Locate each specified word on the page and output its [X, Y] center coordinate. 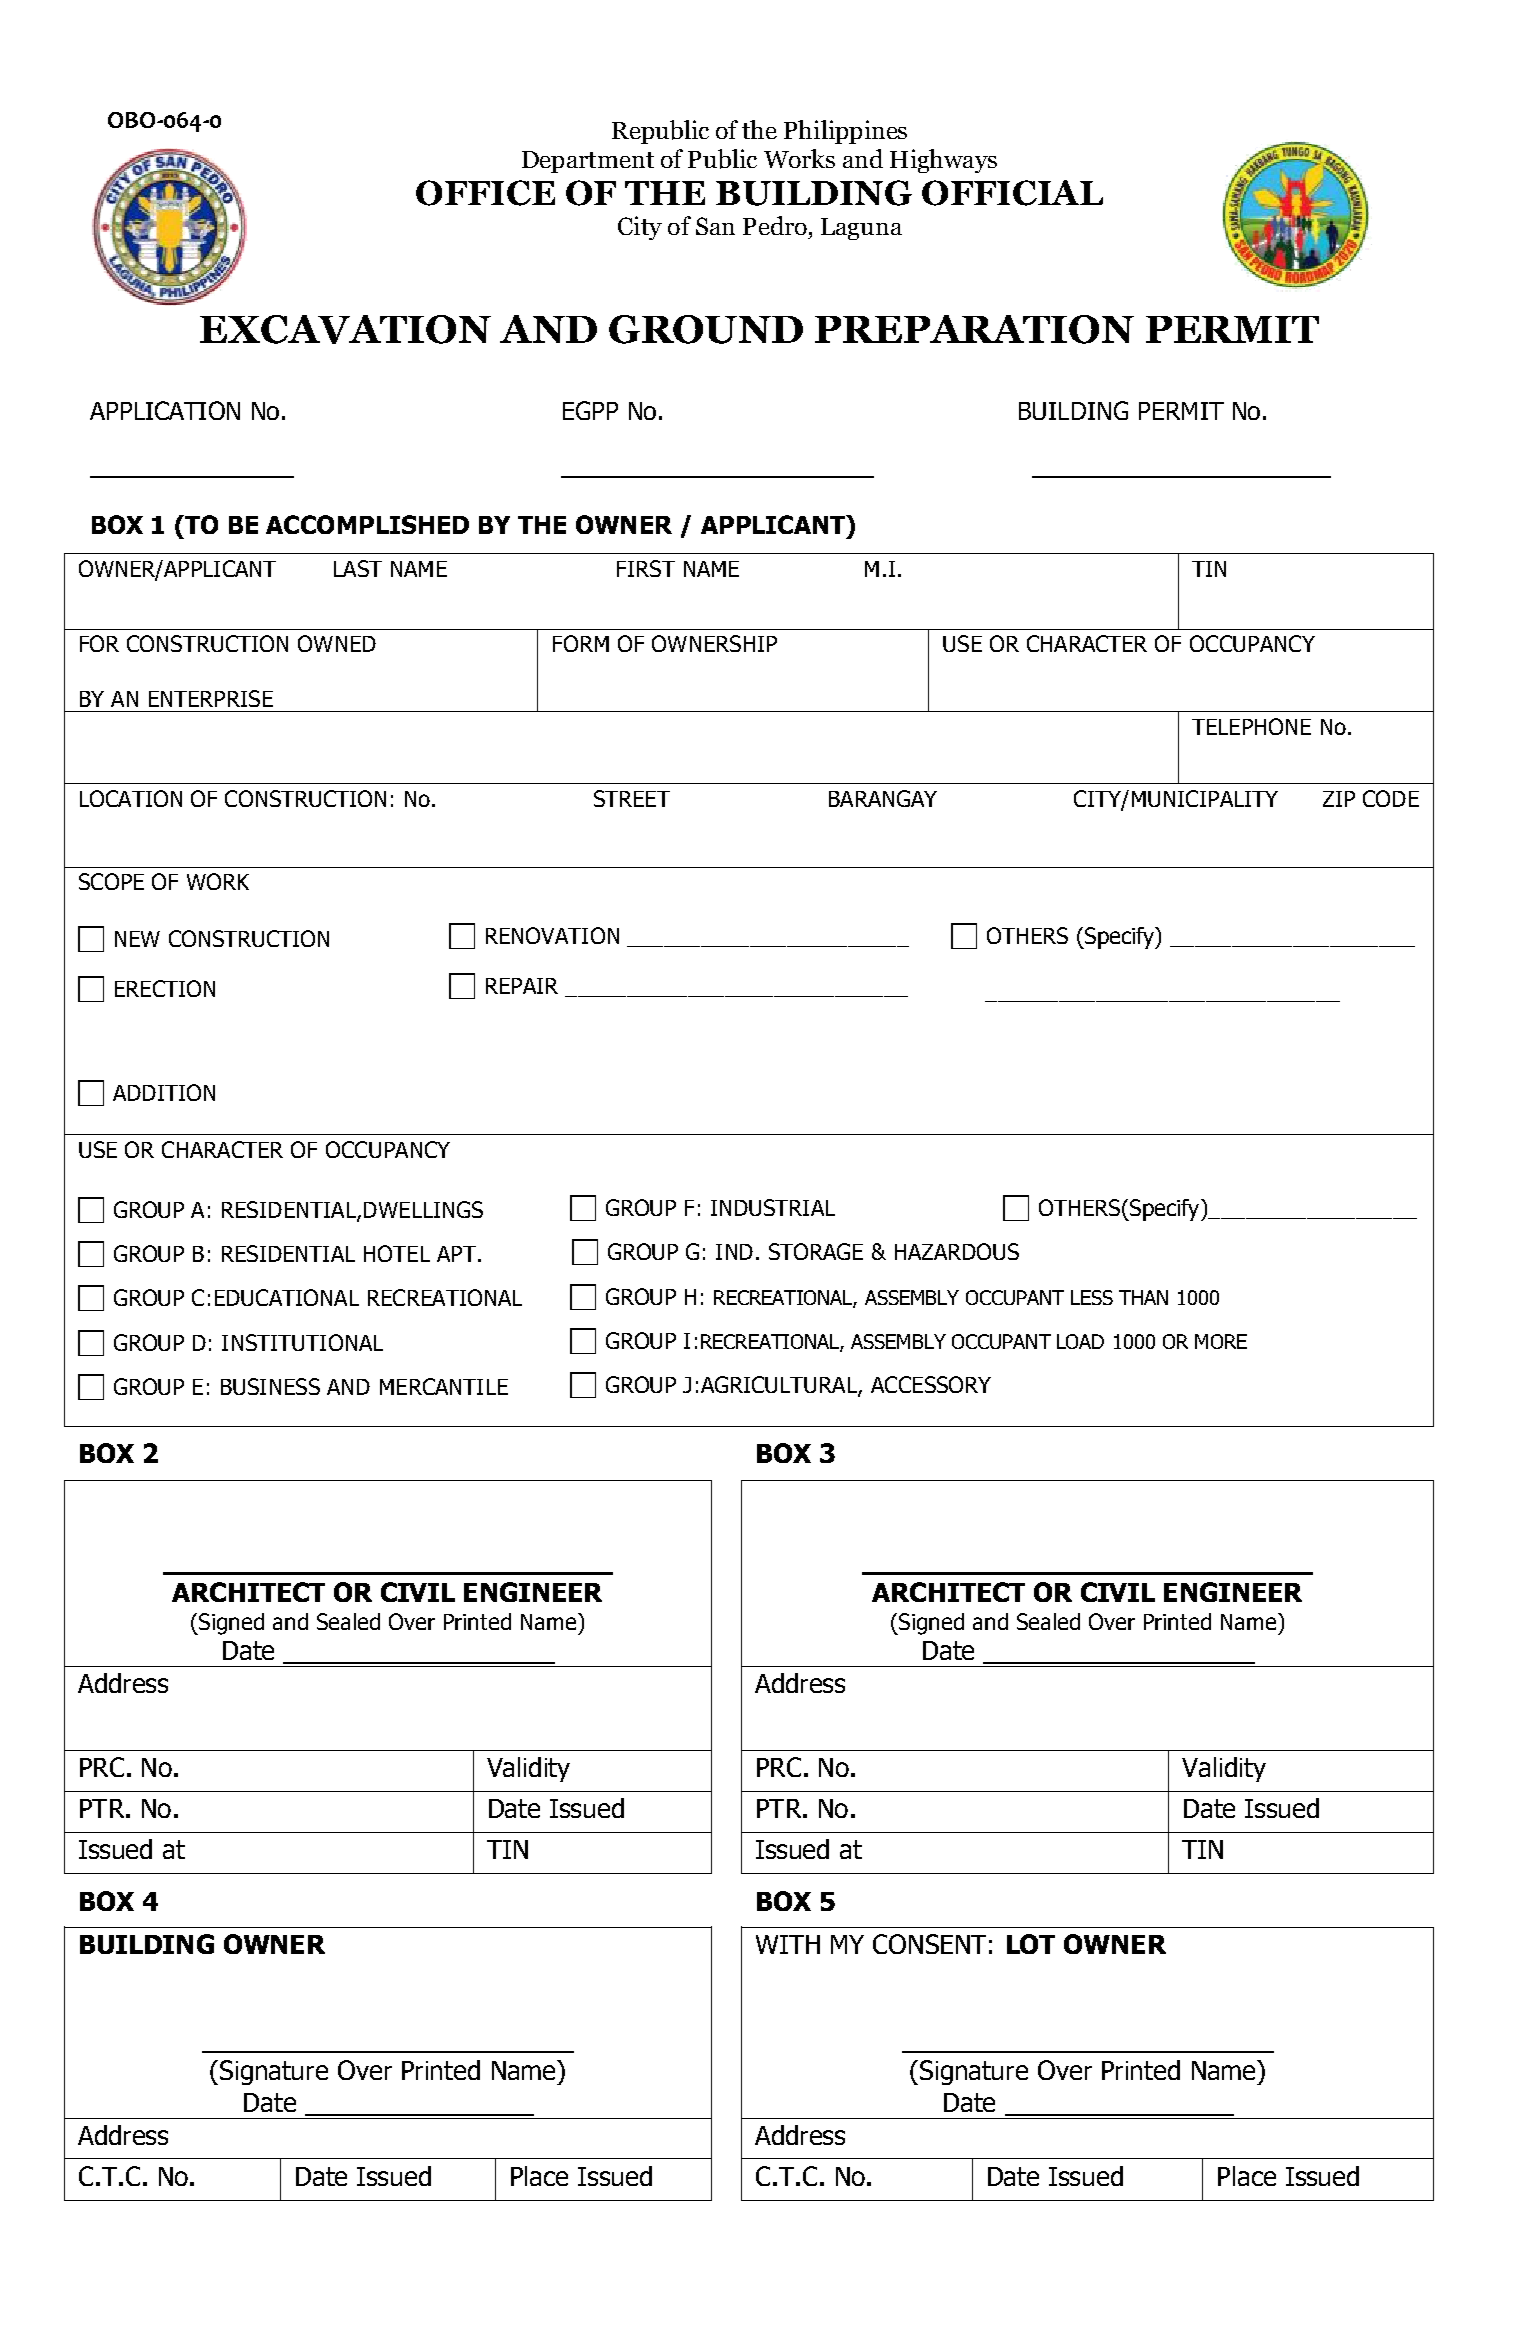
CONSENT [929, 1944]
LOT [1031, 1944]
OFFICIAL [1012, 193]
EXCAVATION [345, 329]
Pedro [775, 225]
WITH [788, 1944]
